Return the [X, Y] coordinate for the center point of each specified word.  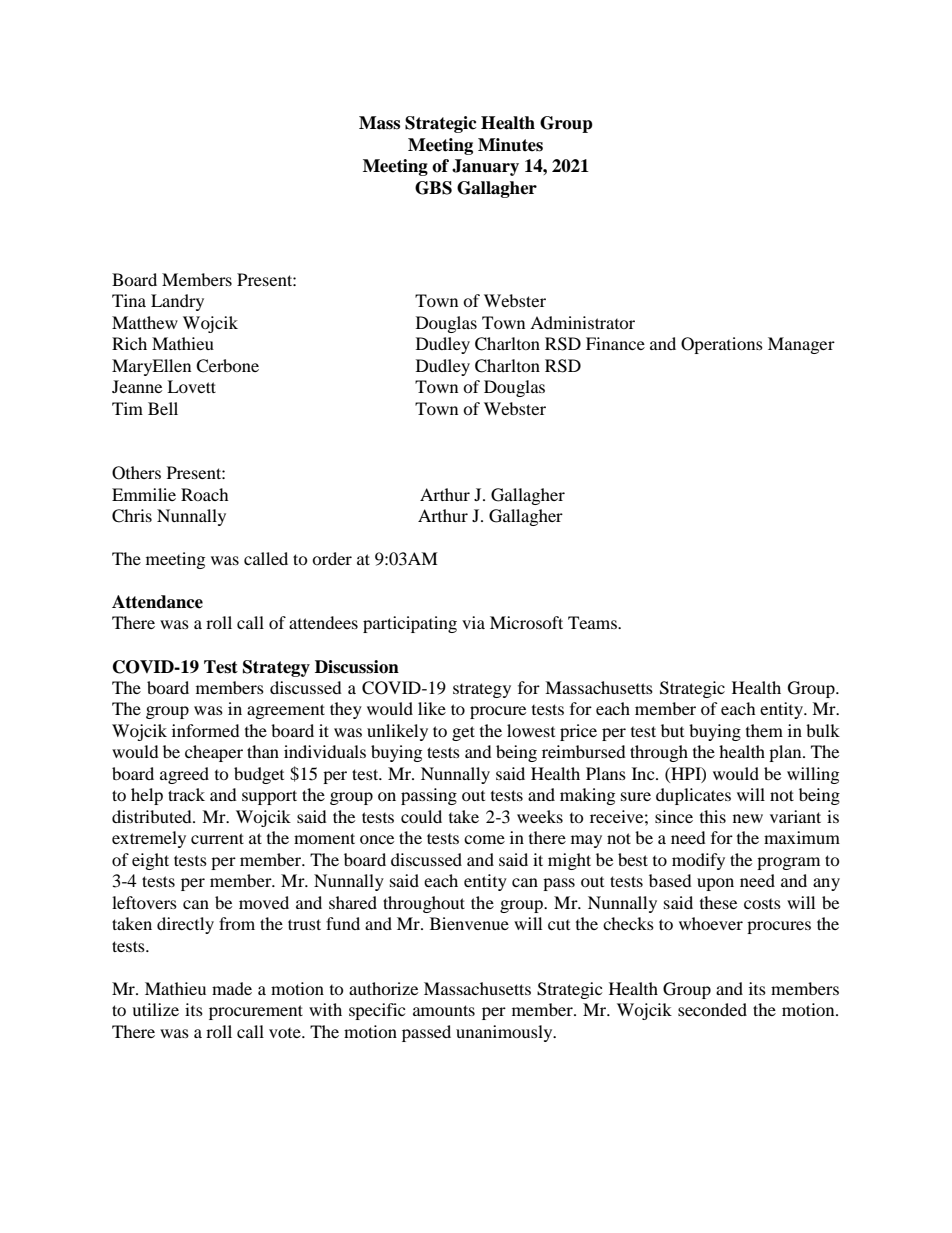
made [232, 988]
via [473, 622]
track [186, 794]
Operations [722, 345]
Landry [177, 302]
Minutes [510, 145]
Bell [163, 408]
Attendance [157, 602]
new [748, 818]
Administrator [582, 322]
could [421, 816]
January [485, 167]
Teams [593, 622]
